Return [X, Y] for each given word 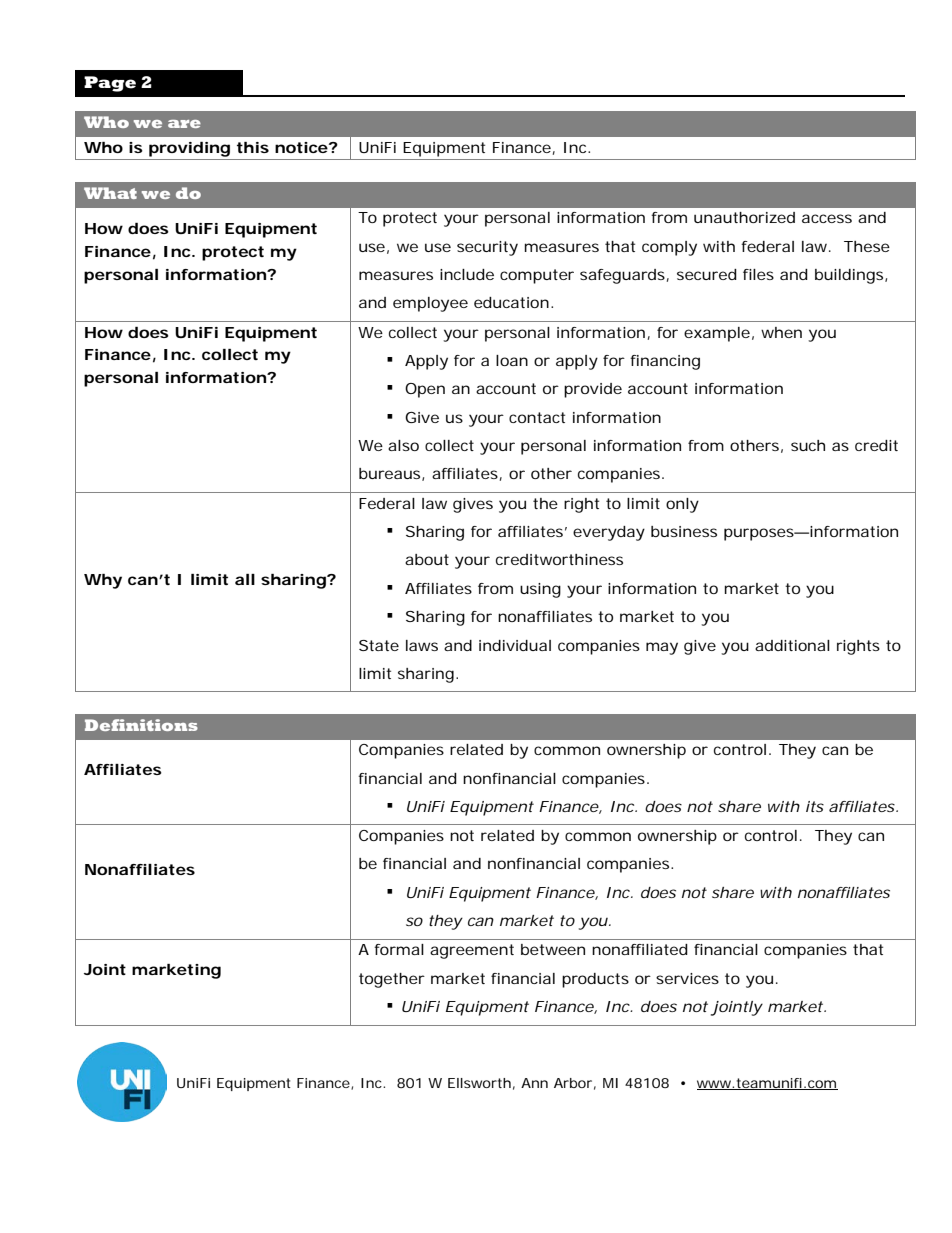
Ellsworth [479, 1083]
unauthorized [744, 217]
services [687, 978]
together [392, 980]
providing [189, 149]
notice [301, 147]
